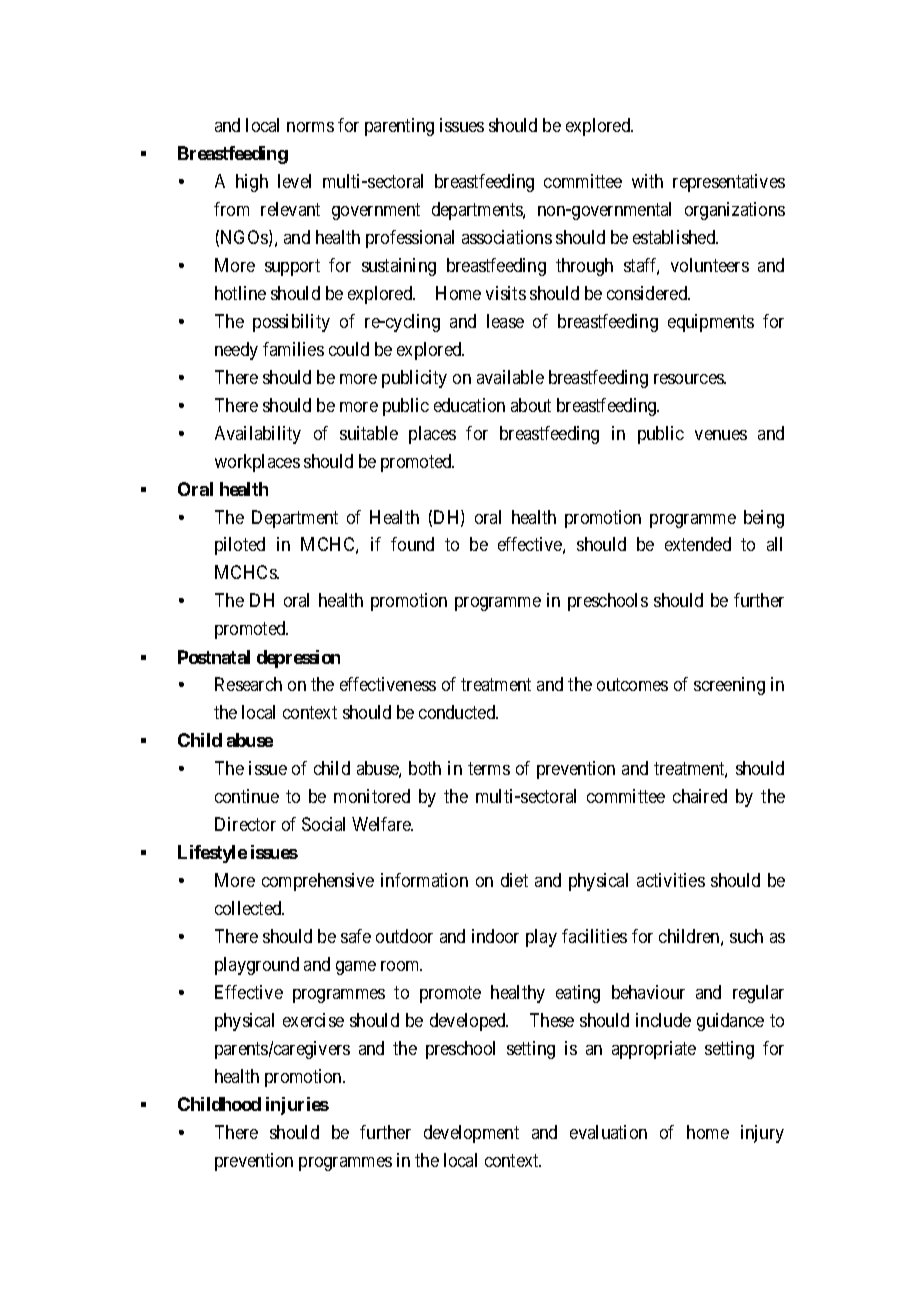  Describe the element at coordinates (711, 323) in the image. I see `equipments` at that location.
